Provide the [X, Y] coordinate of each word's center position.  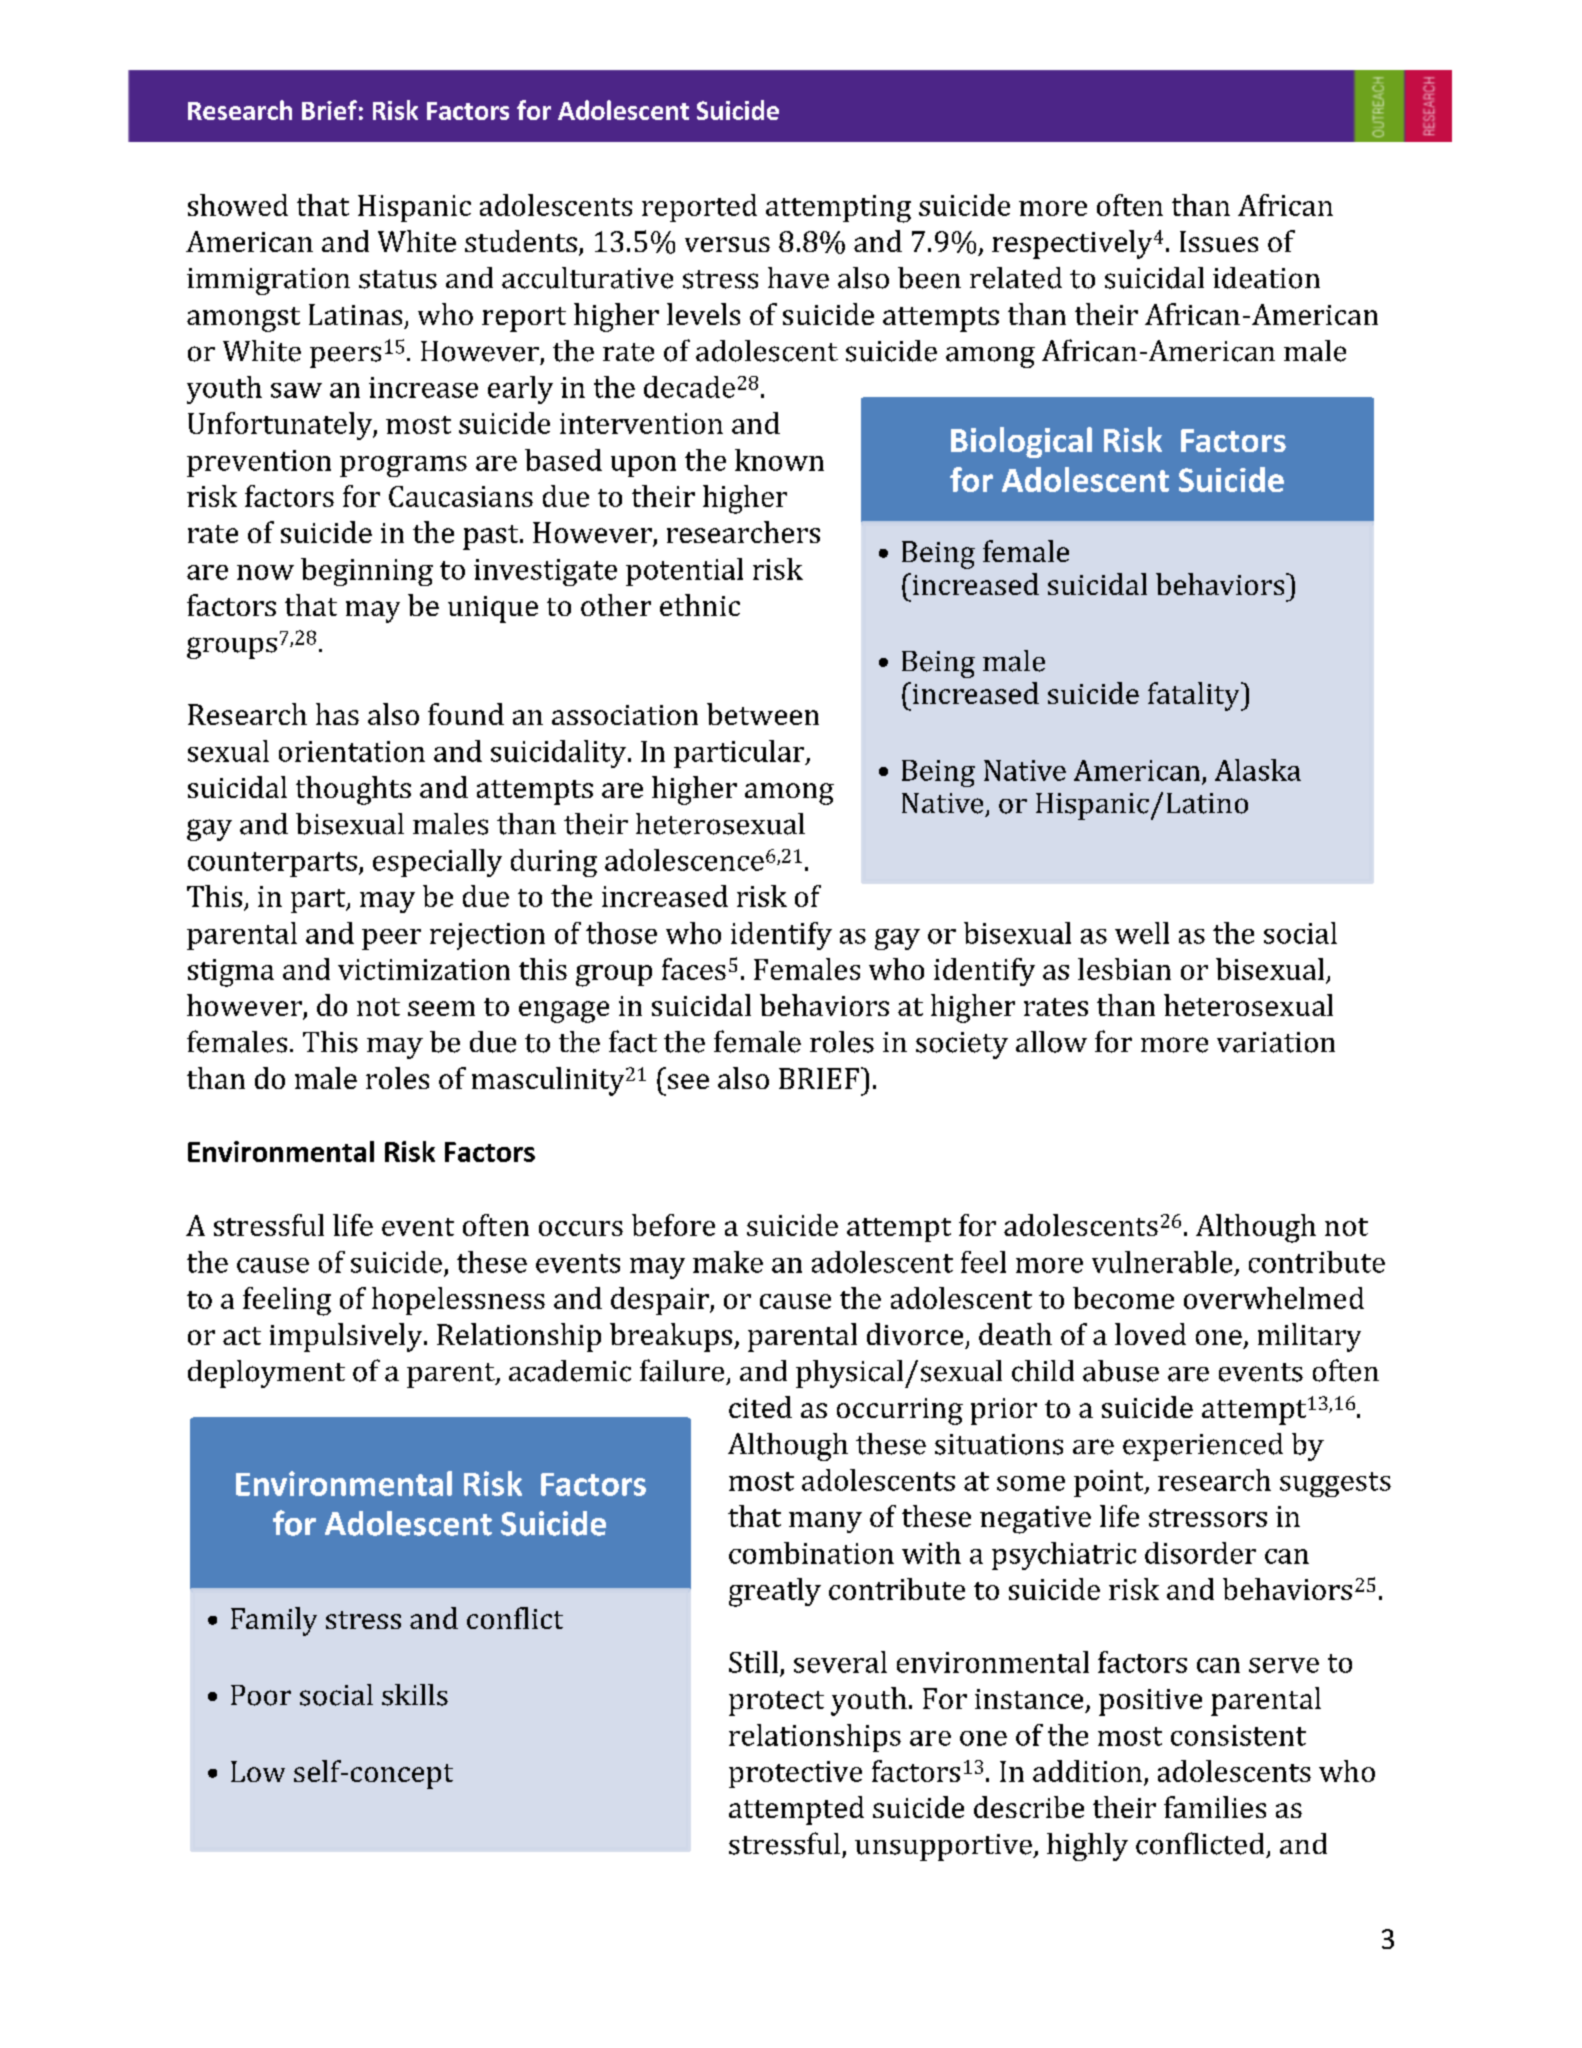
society [962, 1045]
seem [441, 1008]
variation [1276, 1042]
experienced [1203, 1447]
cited [760, 1407]
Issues [1219, 241]
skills [415, 1695]
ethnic [700, 605]
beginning [367, 572]
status [398, 279]
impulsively [347, 1337]
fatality [1195, 696]
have [798, 278]
